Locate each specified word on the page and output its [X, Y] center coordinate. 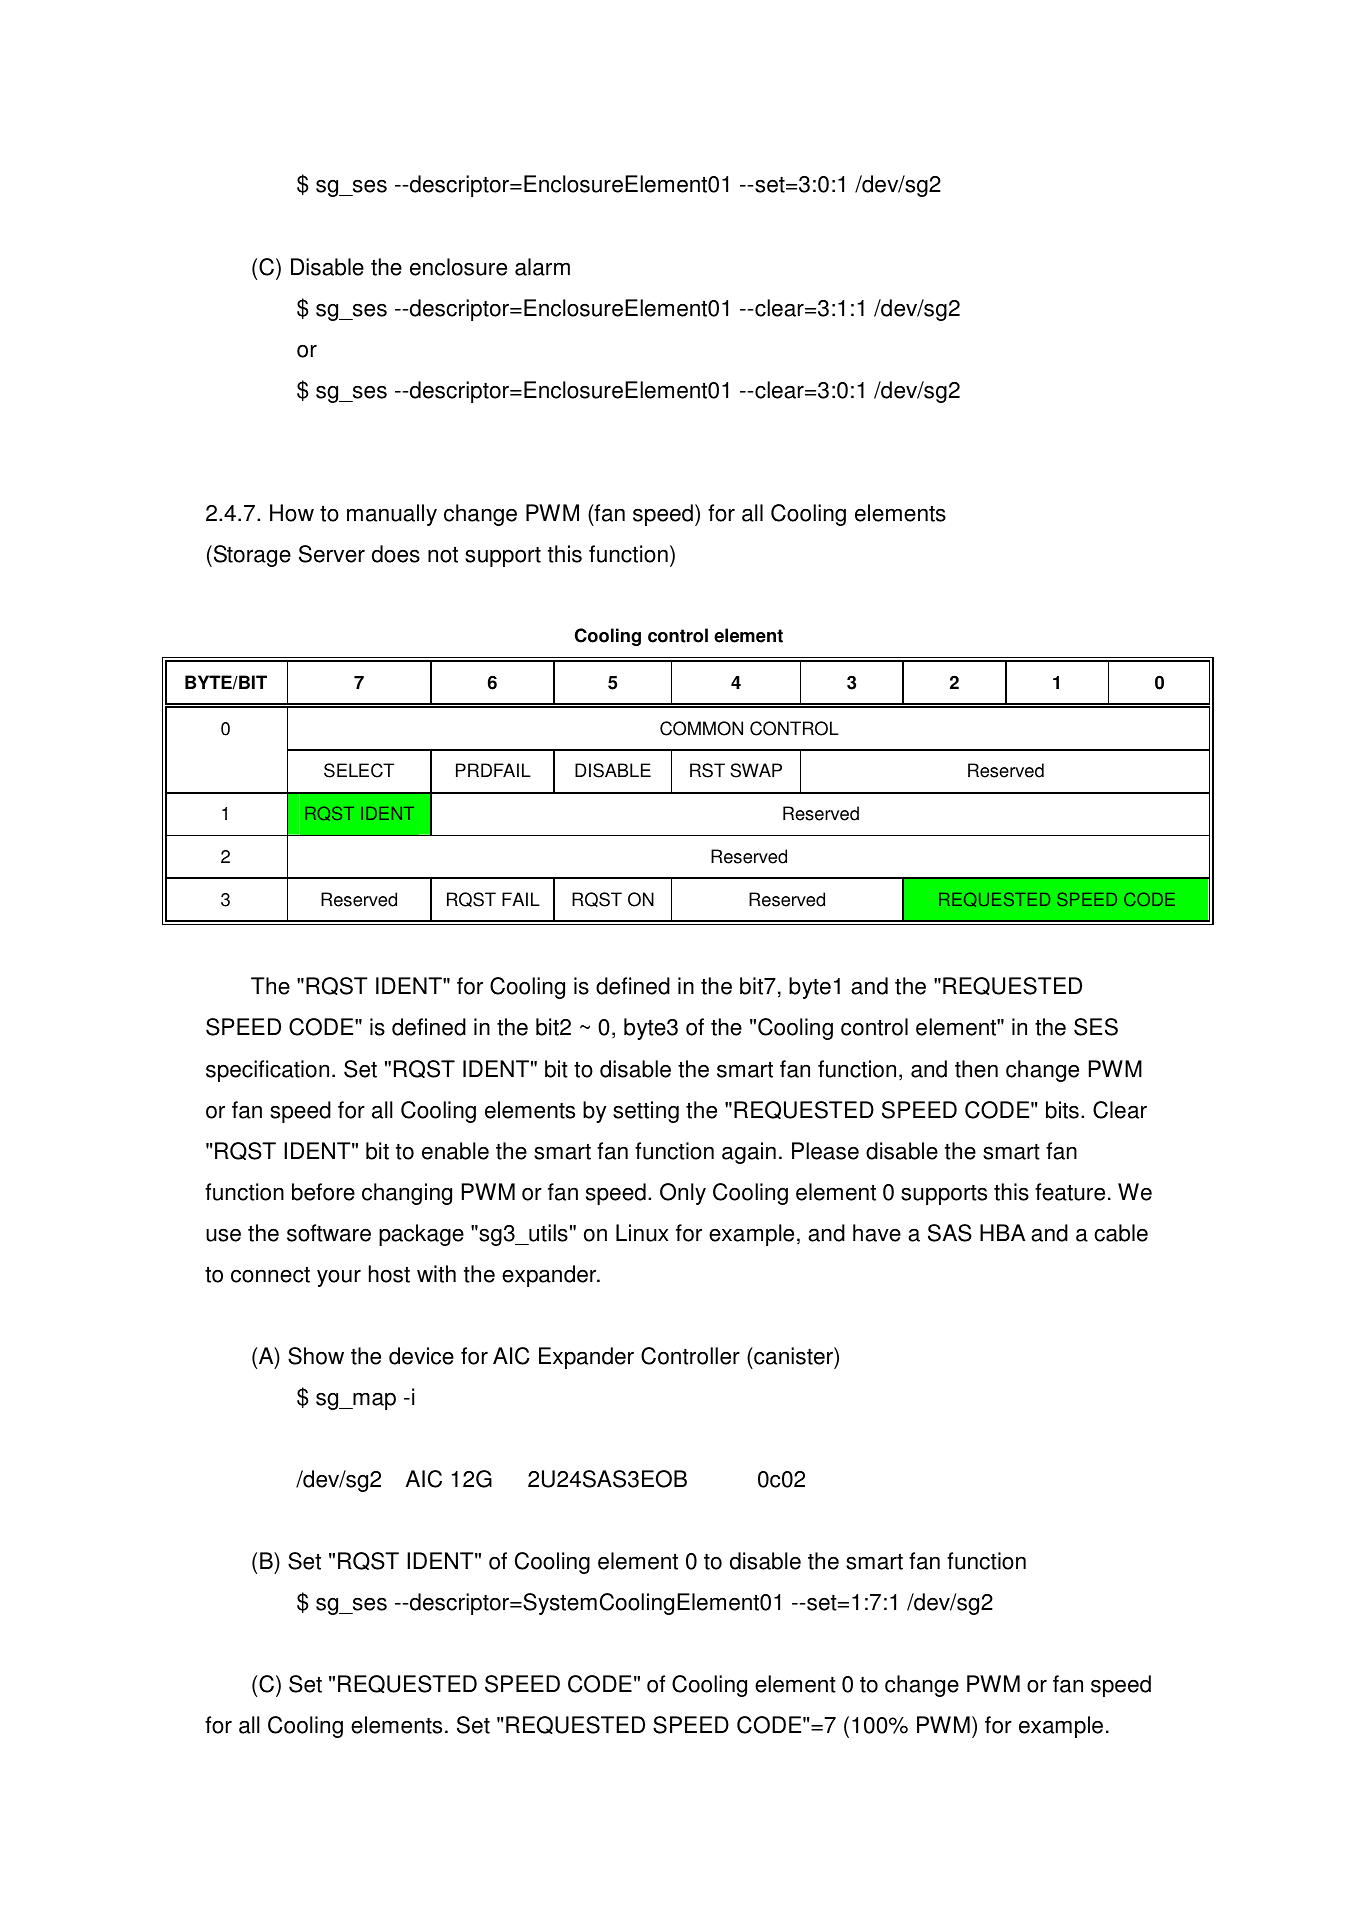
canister [793, 1356]
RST [707, 770]
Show [316, 1356]
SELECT [359, 770]
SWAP [756, 770]
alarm [542, 267]
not [443, 555]
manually [392, 515]
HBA [1002, 1232]
